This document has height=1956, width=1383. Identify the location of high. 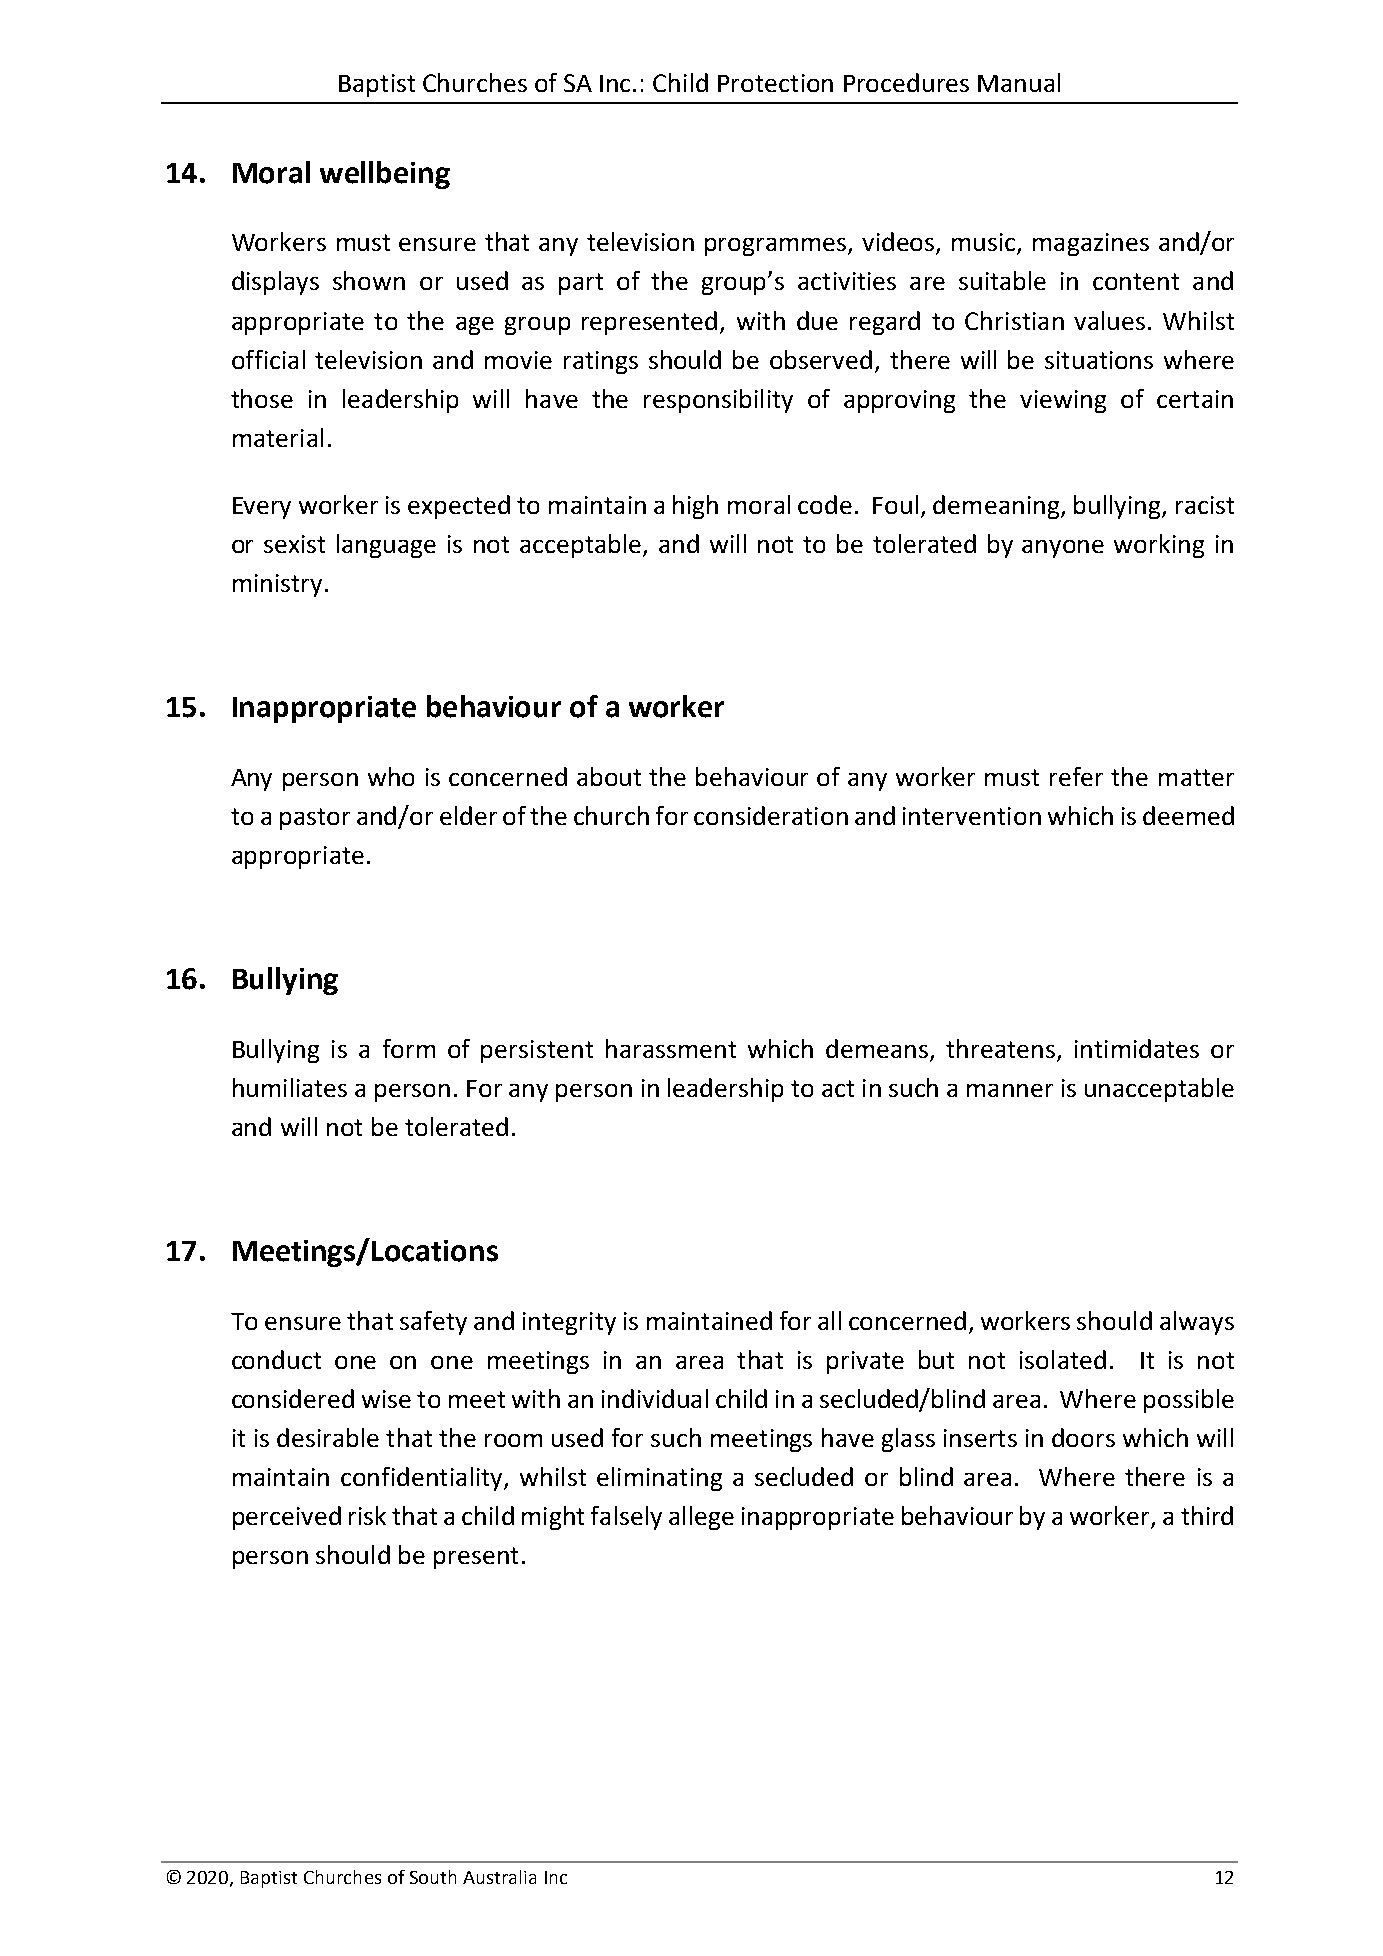
(695, 507).
